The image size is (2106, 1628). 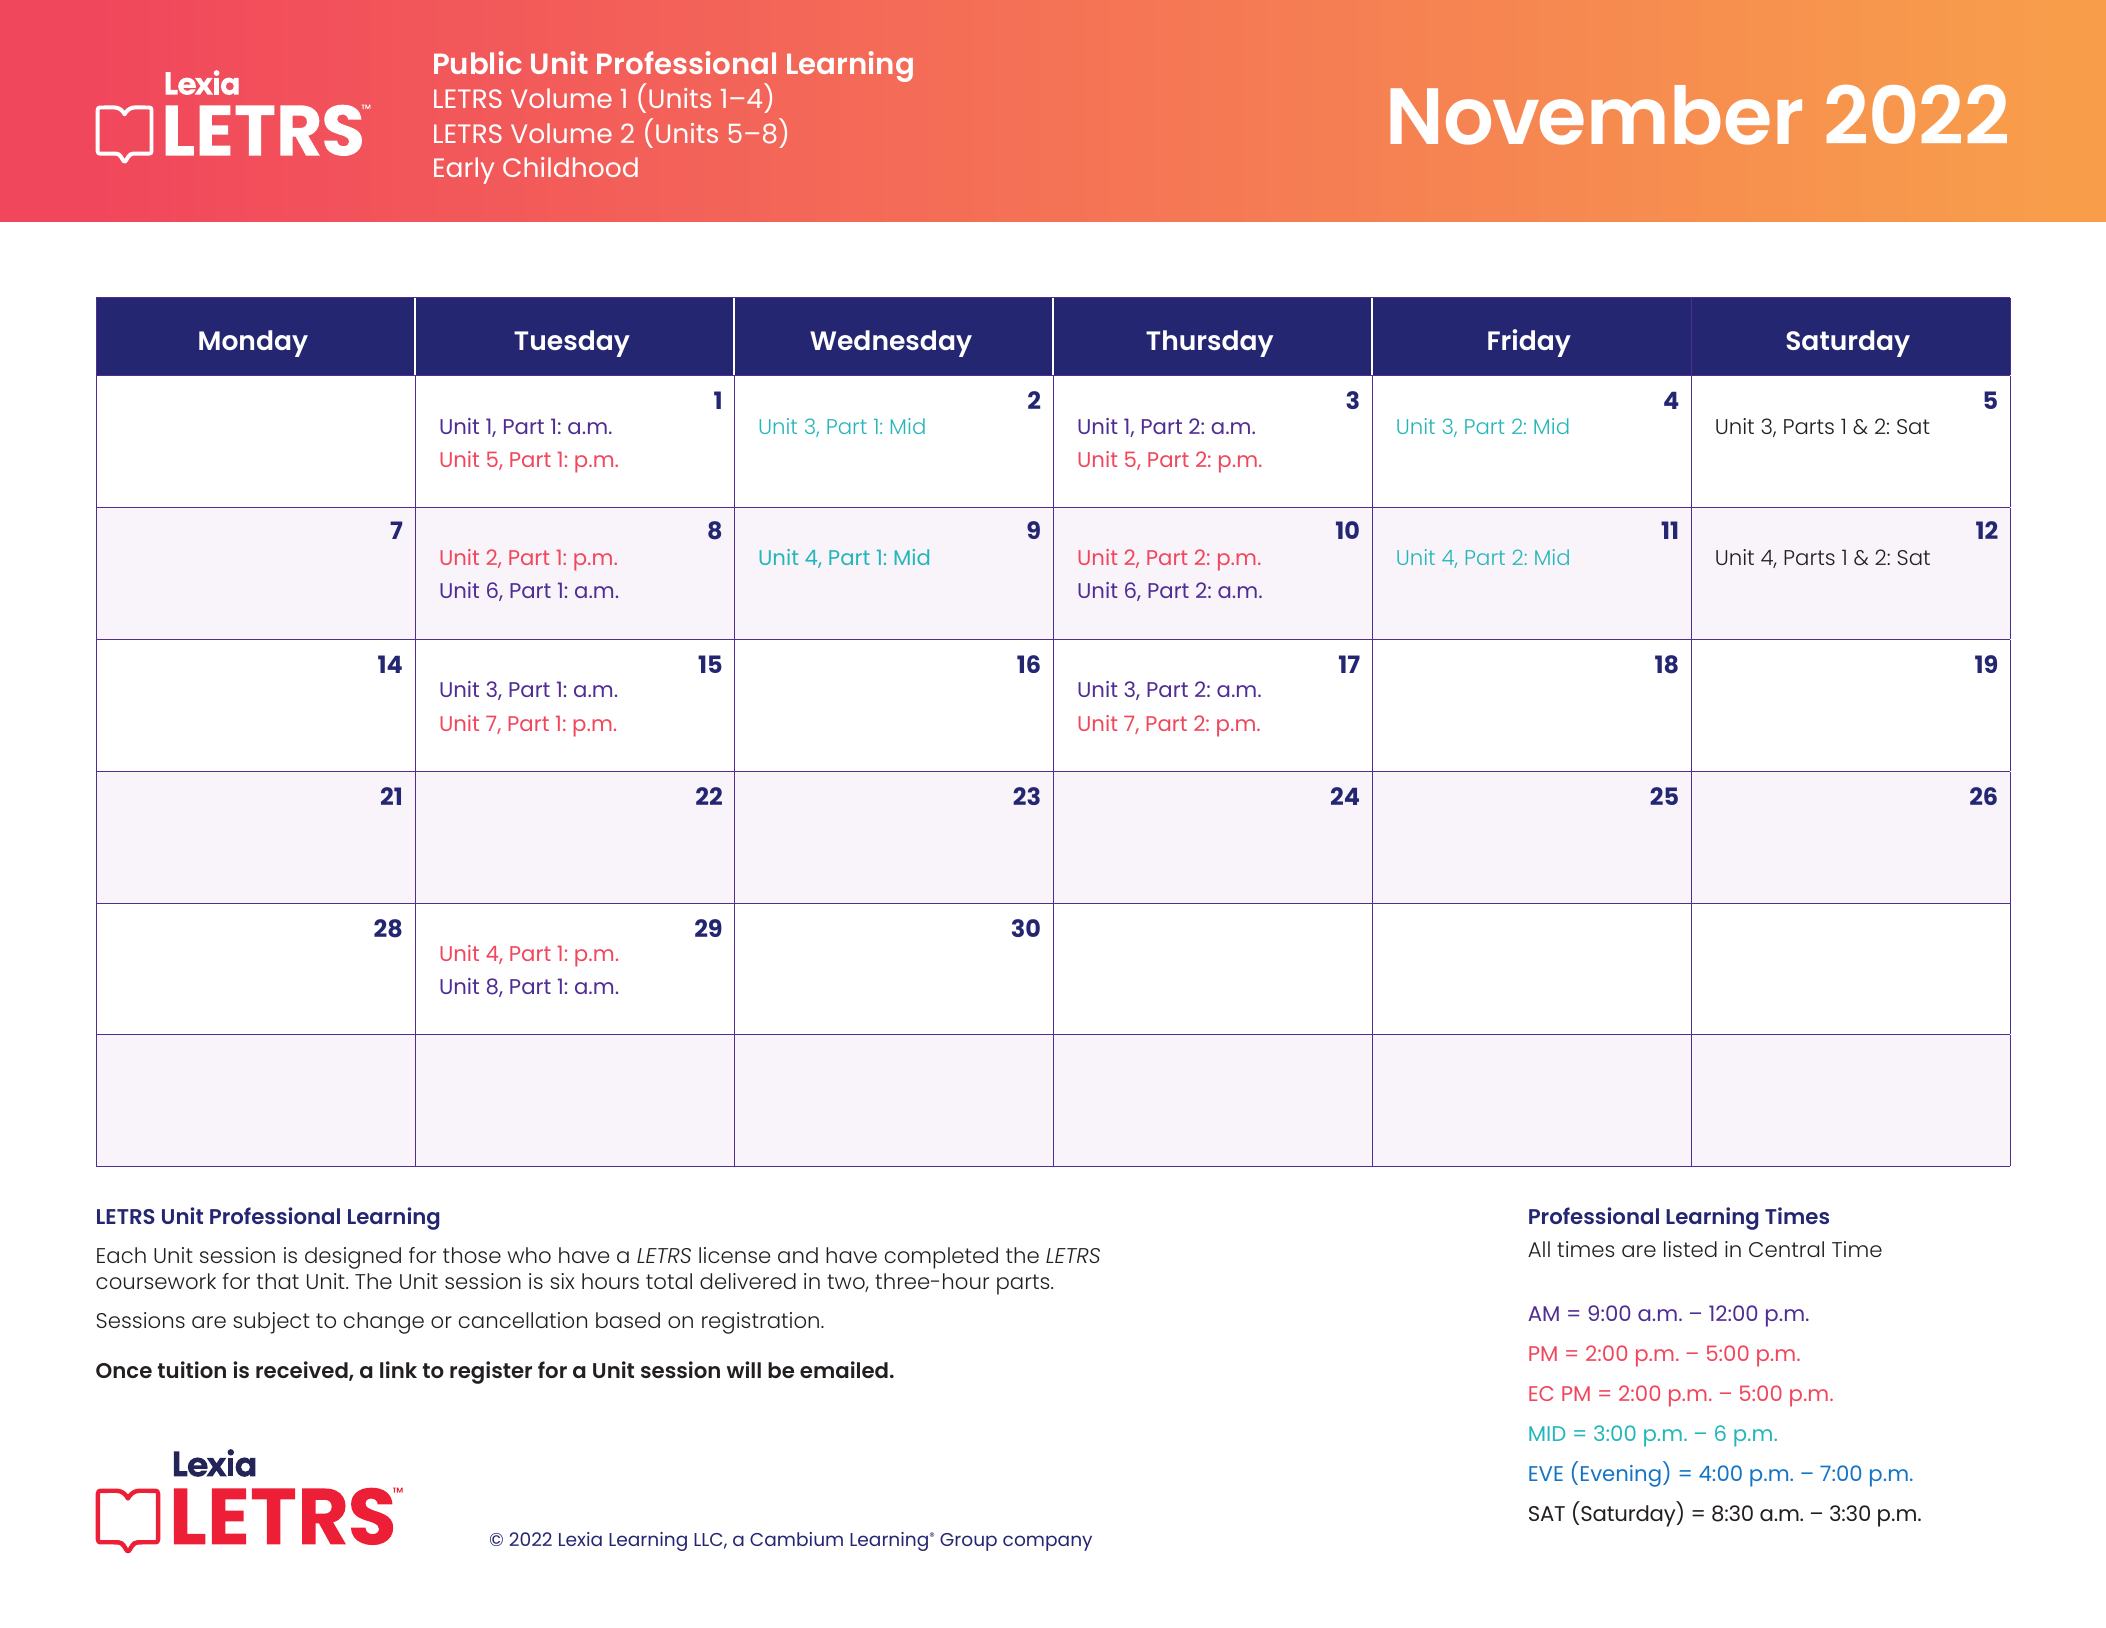 I want to click on All, so click(x=1539, y=1249).
